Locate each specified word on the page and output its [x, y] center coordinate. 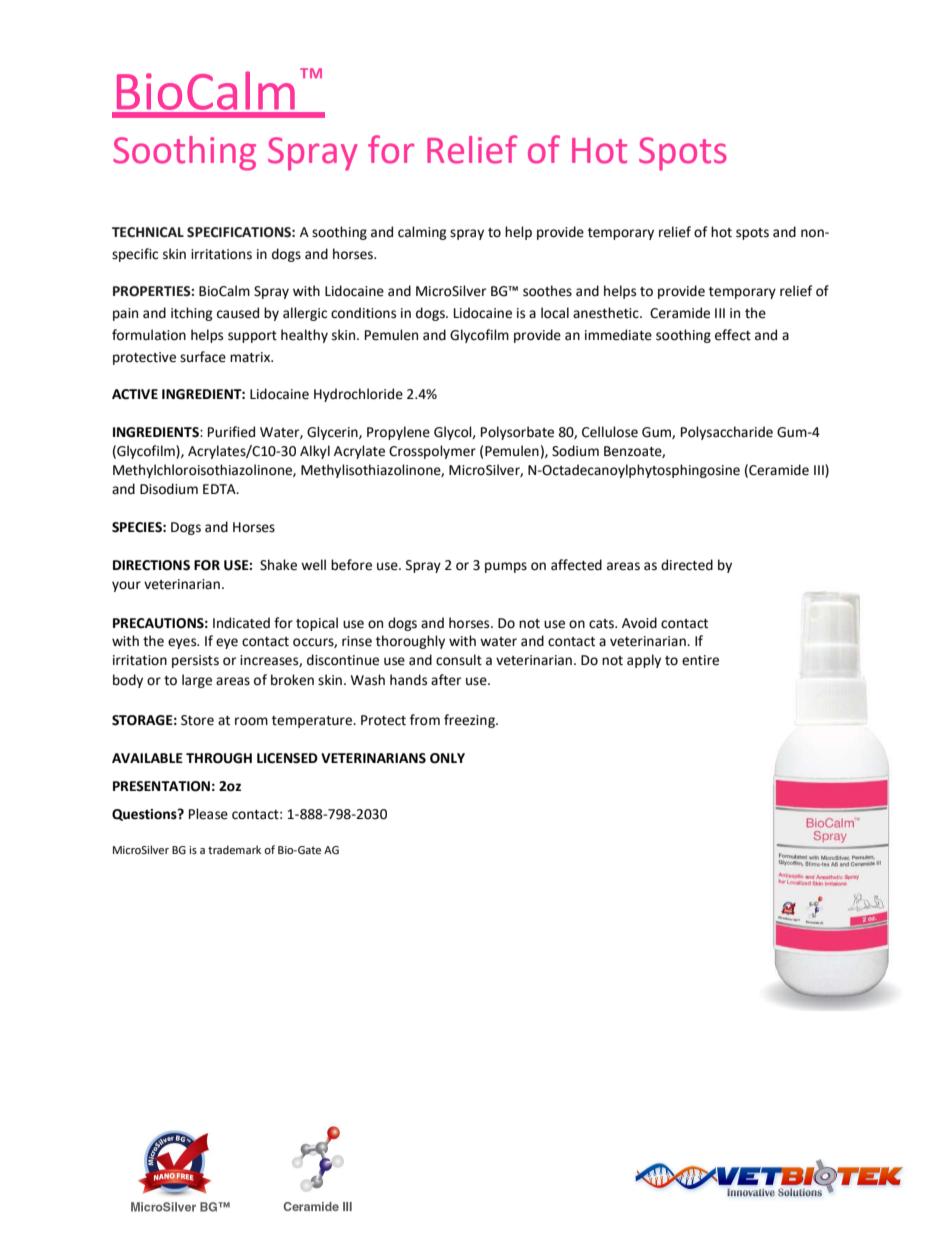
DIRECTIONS [151, 565]
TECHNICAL [148, 232]
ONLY [447, 758]
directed [687, 565]
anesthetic [607, 313]
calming [422, 233]
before [351, 565]
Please [208, 814]
